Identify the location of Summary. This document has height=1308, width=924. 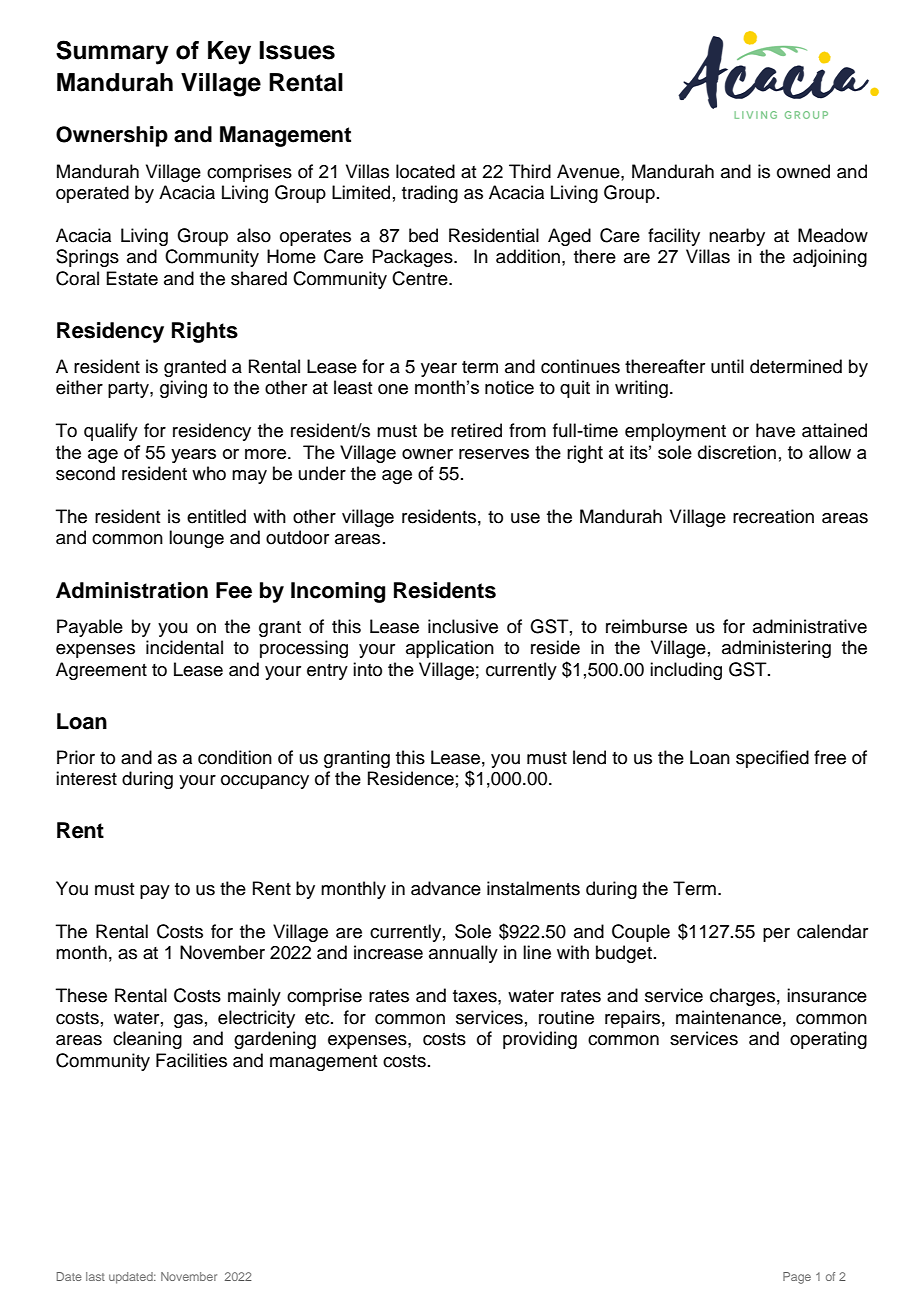
(112, 52).
